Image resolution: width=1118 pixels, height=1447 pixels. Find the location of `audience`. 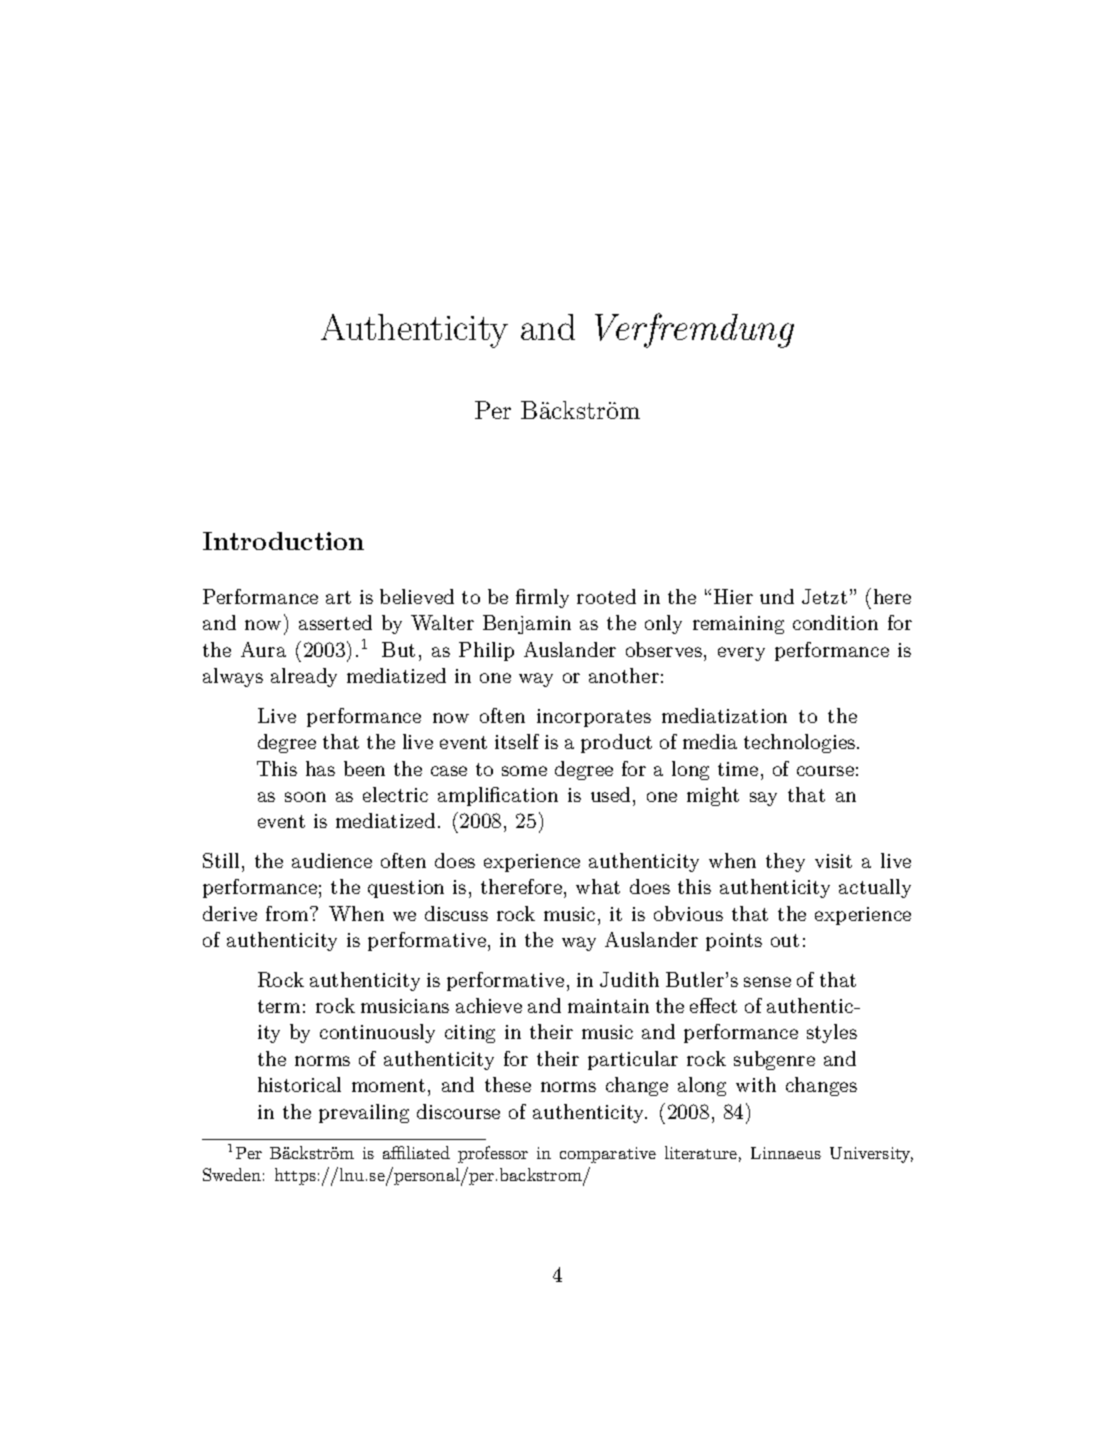

audience is located at coordinates (332, 860).
